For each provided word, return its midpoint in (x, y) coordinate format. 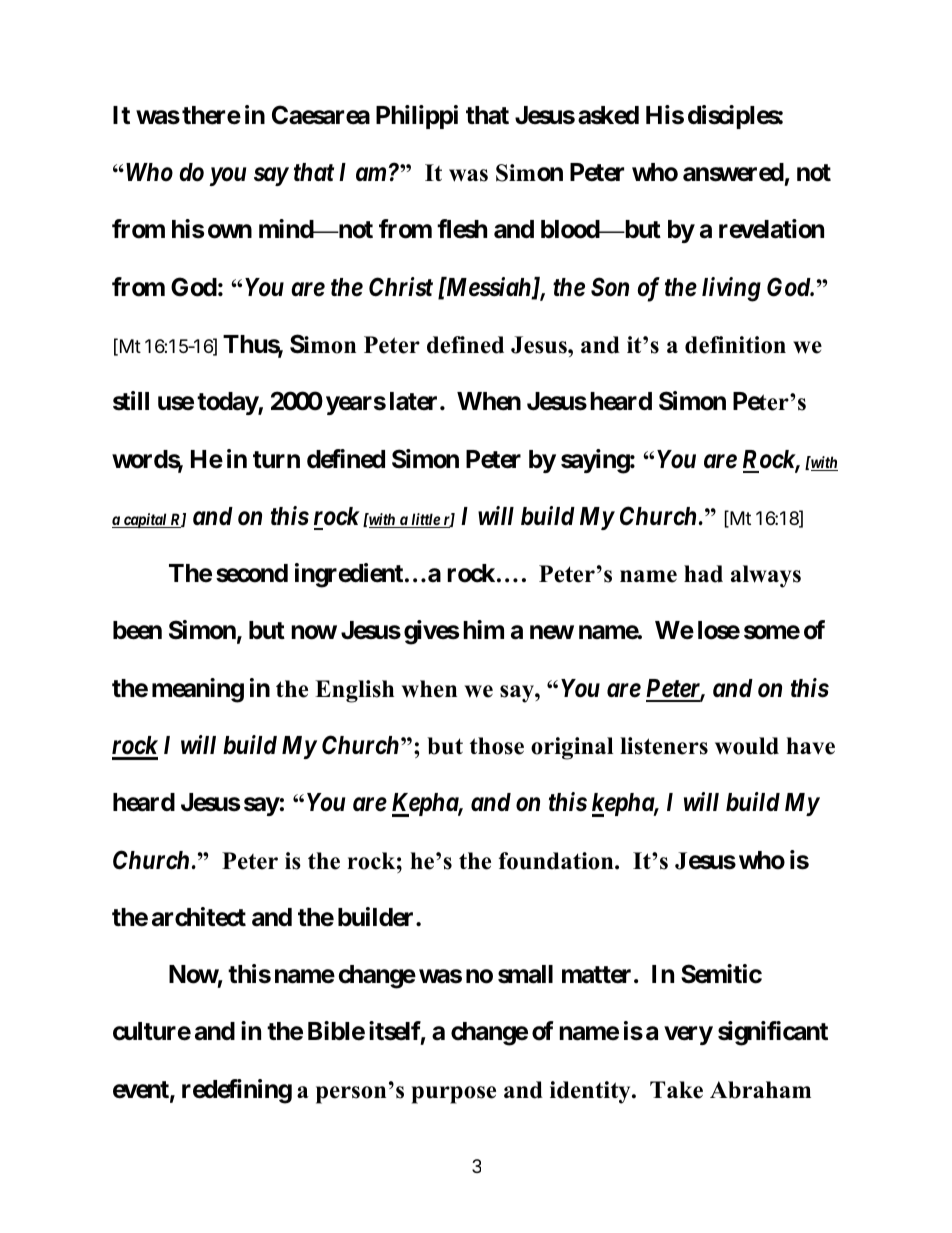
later (415, 401)
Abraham (760, 1090)
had (703, 574)
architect (199, 917)
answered (733, 172)
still (131, 401)
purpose (454, 1095)
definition (735, 345)
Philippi (417, 117)
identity (591, 1092)
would (747, 746)
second (252, 573)
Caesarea (321, 115)
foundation (557, 861)
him (483, 629)
